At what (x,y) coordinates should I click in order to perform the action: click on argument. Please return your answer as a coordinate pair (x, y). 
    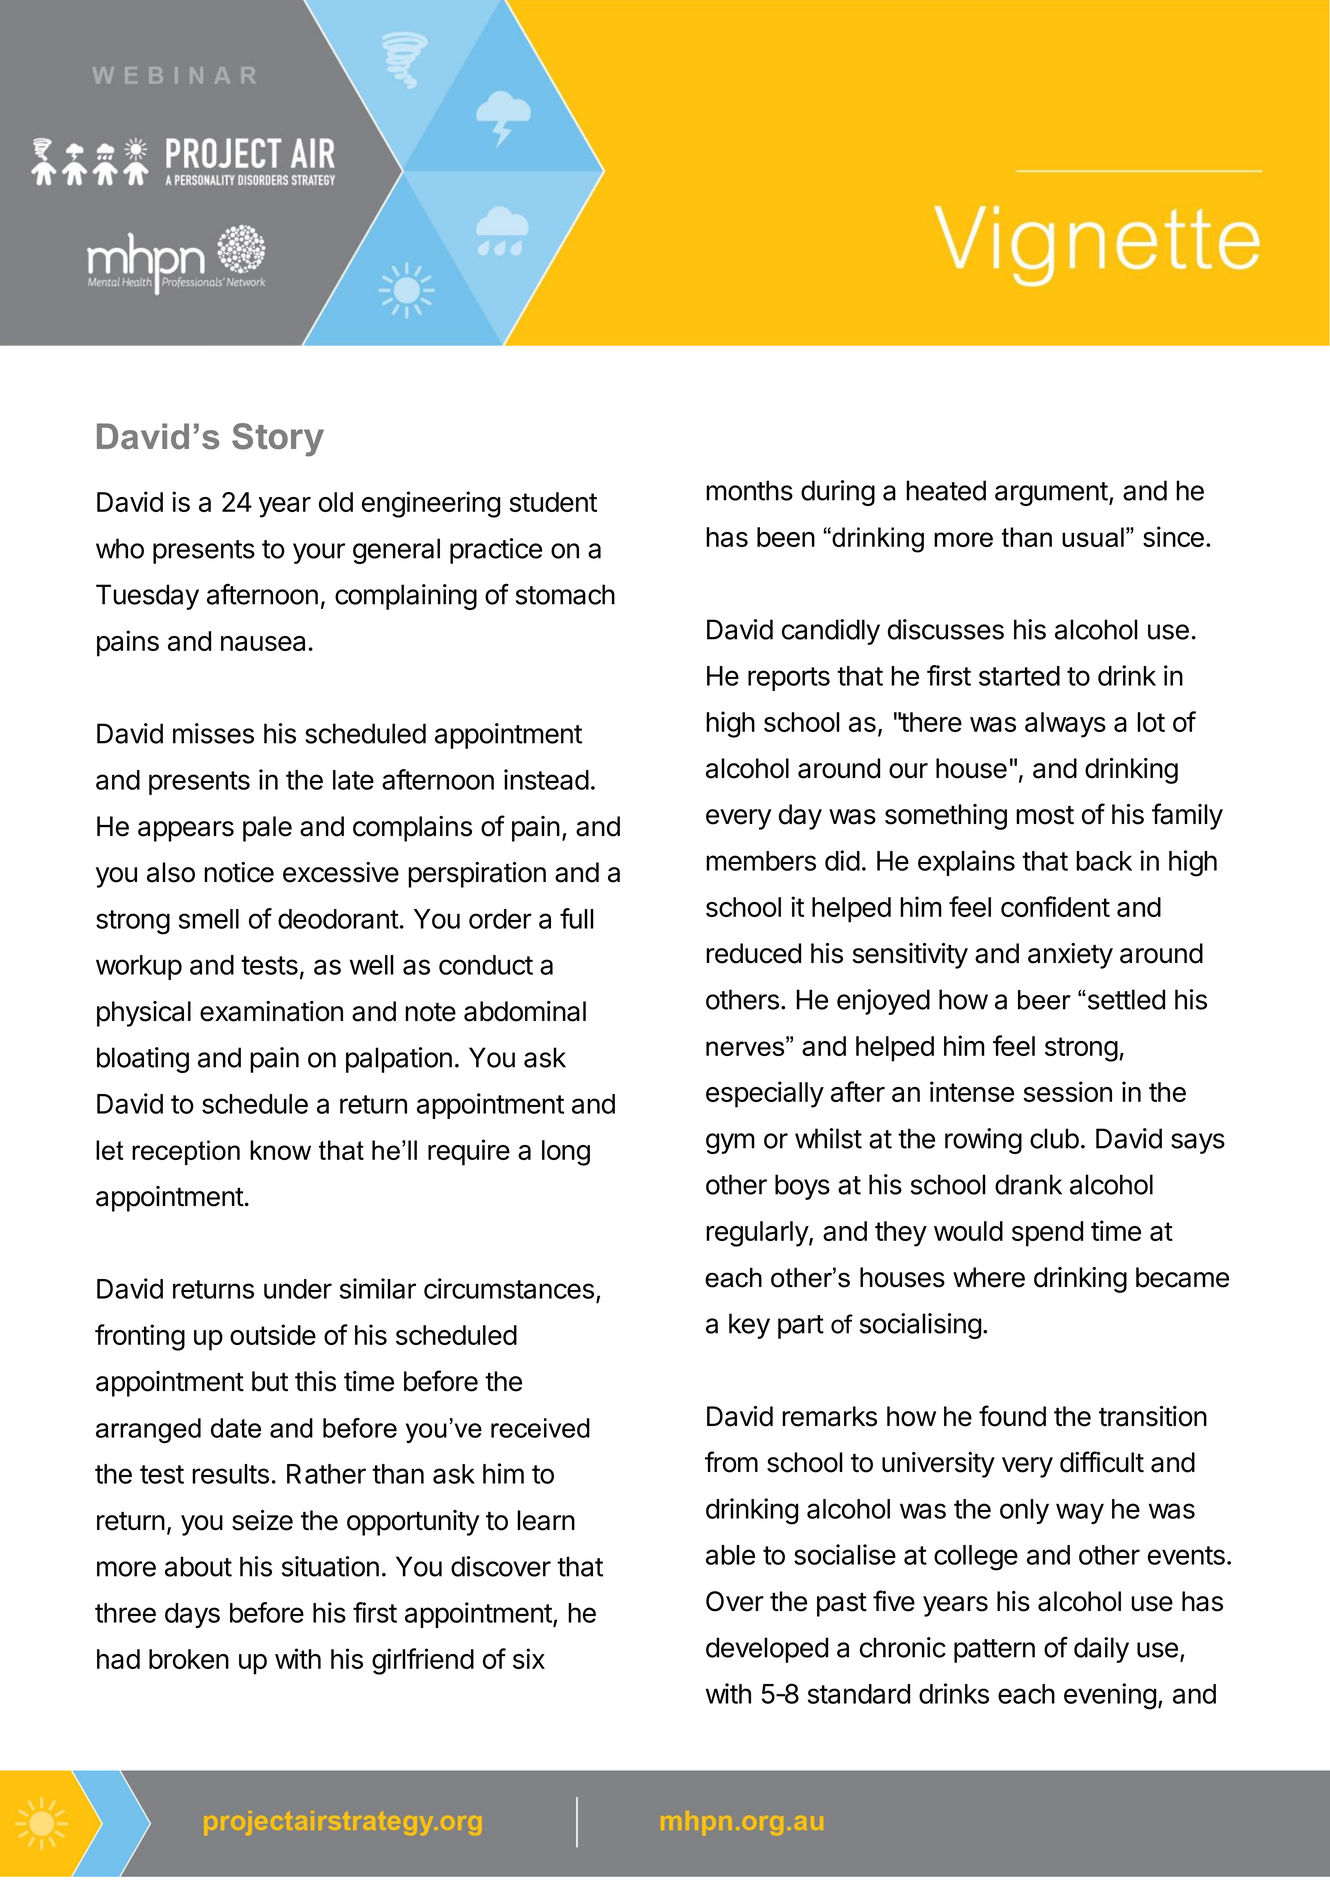
    Looking at the image, I should click on (1051, 494).
